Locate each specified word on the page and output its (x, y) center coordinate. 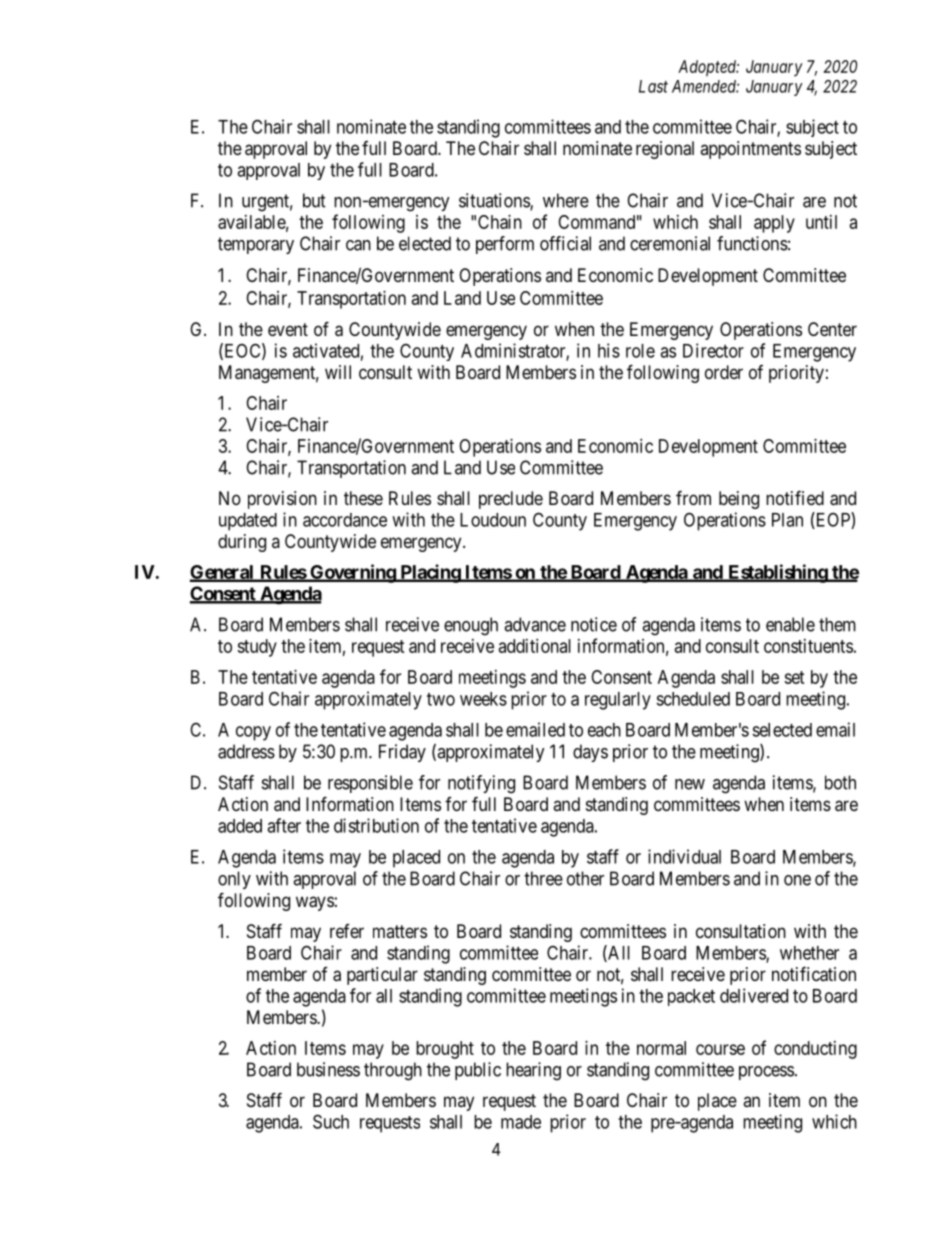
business (328, 1069)
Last (653, 86)
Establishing (777, 573)
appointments (750, 150)
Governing (352, 573)
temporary (256, 245)
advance (535, 624)
